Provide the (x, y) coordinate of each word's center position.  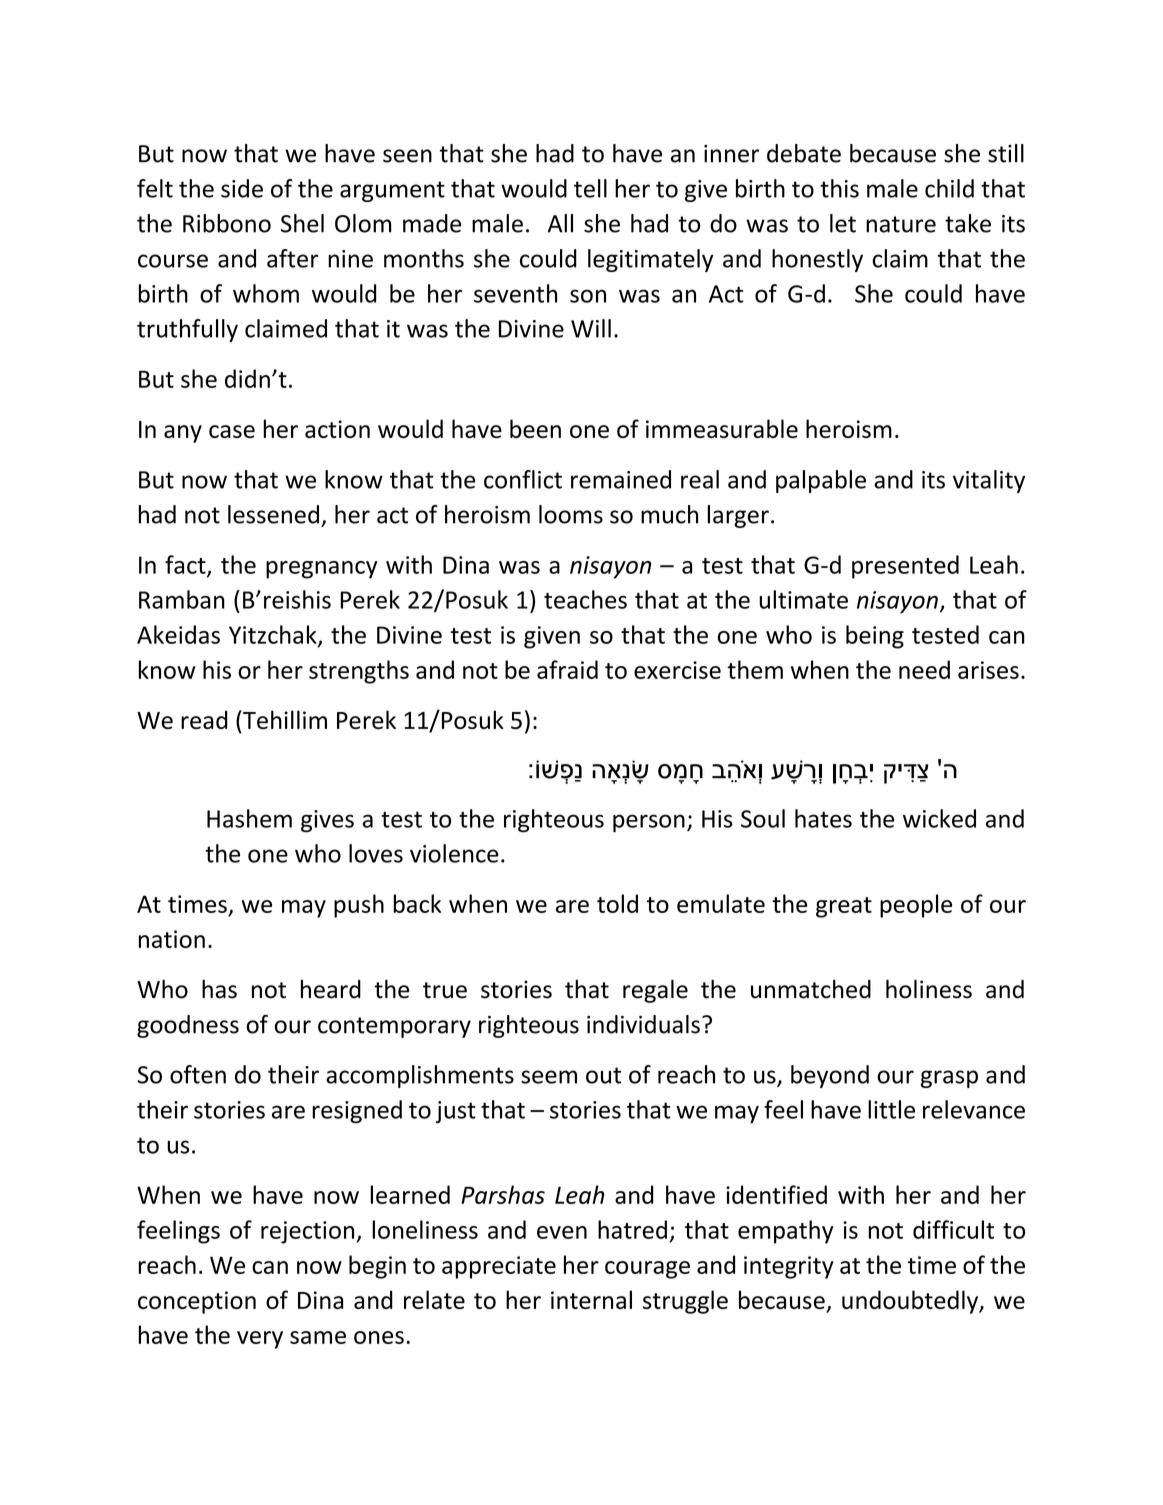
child (949, 188)
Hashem (249, 818)
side (242, 188)
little (891, 1109)
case (232, 431)
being (875, 637)
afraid (567, 669)
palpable (821, 481)
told (617, 903)
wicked (939, 818)
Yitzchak (274, 635)
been (535, 428)
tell (590, 188)
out (603, 1075)
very (260, 1340)
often (198, 1074)
